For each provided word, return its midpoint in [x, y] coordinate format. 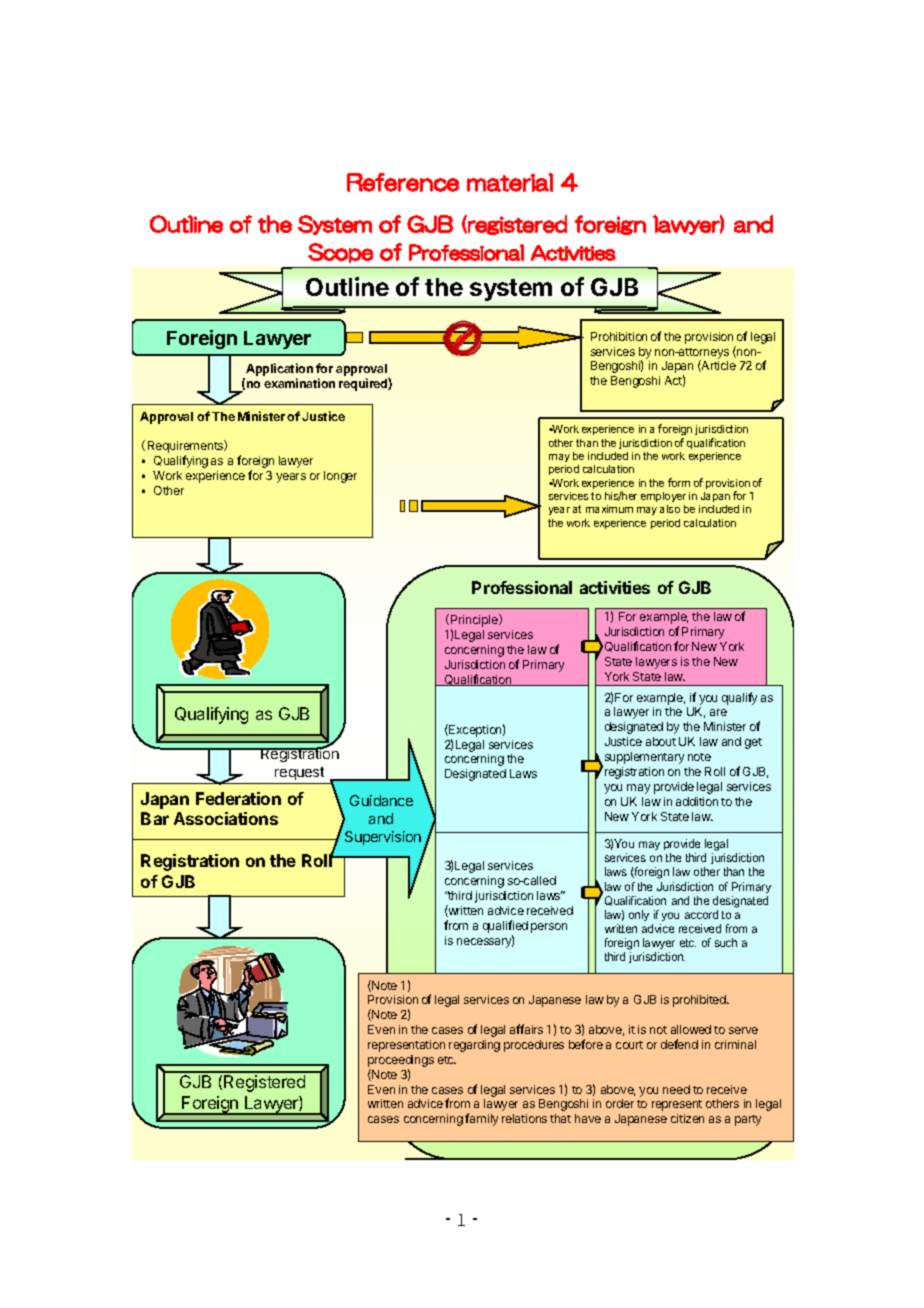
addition [697, 801]
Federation [238, 798]
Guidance [381, 800]
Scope [340, 253]
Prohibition [619, 336]
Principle [475, 622]
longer [340, 477]
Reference [403, 182]
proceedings [401, 1062]
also [670, 509]
